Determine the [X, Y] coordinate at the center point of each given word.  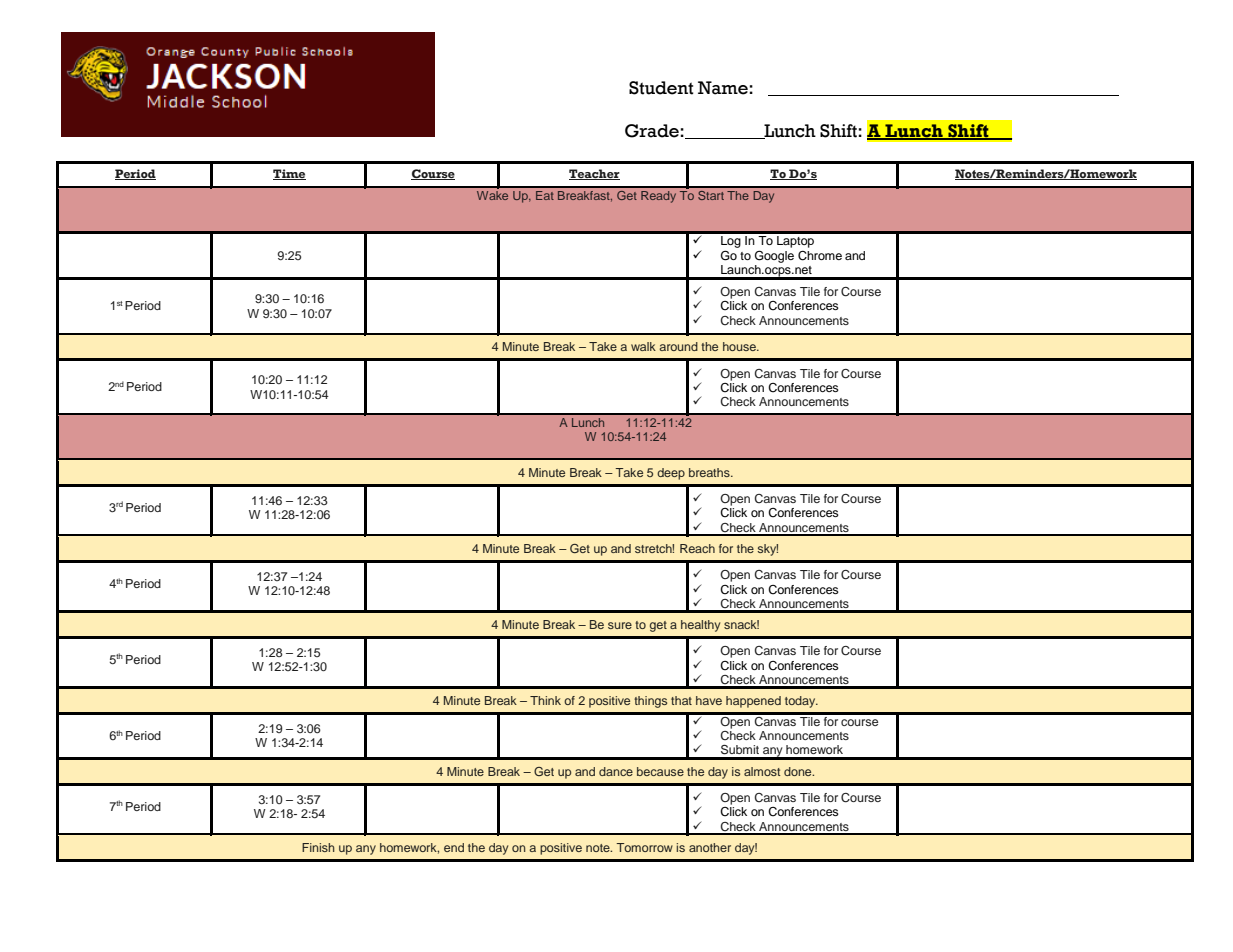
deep [671, 474]
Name [723, 88]
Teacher [594, 174]
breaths [710, 472]
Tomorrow [644, 847]
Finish [318, 847]
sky [768, 550]
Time [289, 174]
